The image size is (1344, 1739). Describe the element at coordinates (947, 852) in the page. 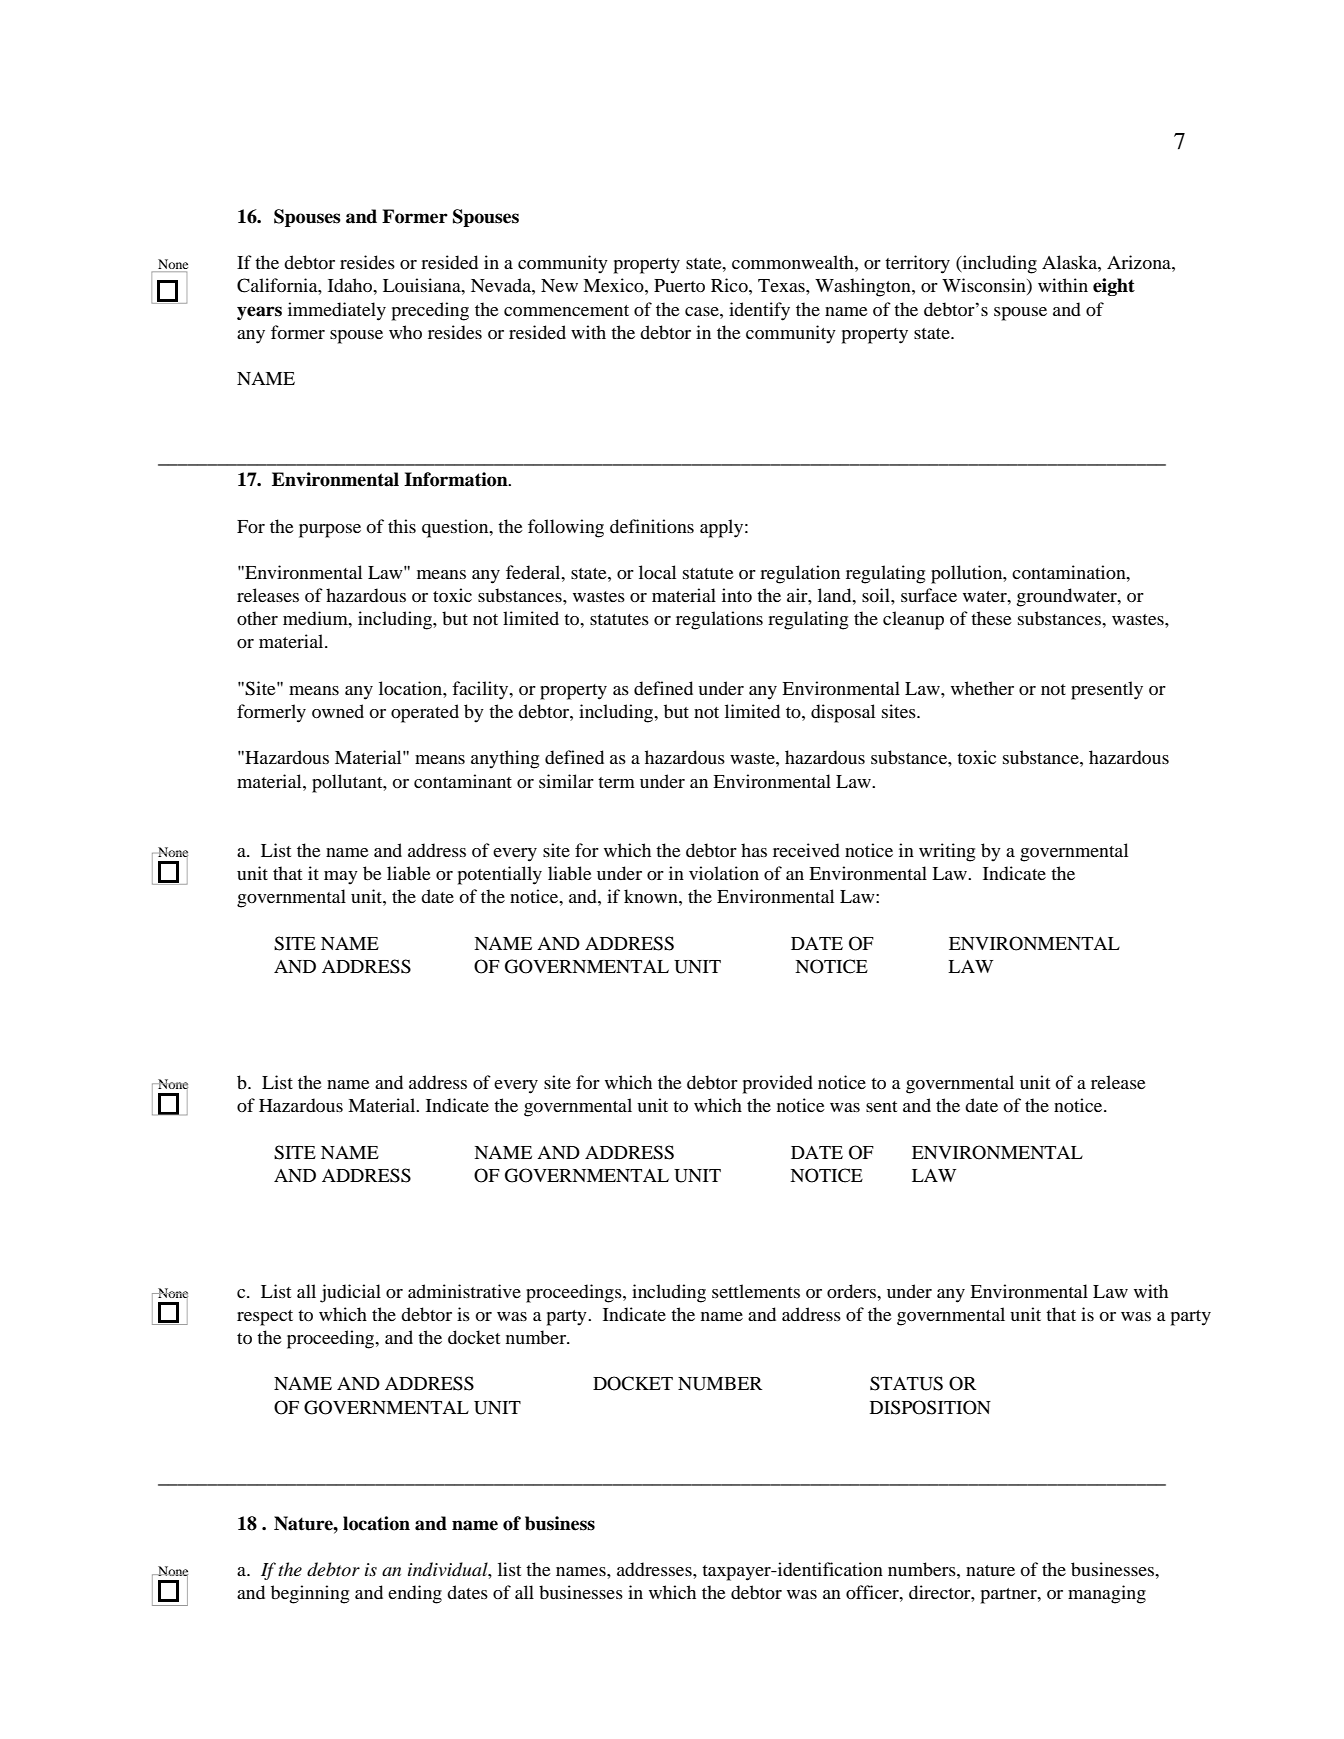

I see `writing` at that location.
